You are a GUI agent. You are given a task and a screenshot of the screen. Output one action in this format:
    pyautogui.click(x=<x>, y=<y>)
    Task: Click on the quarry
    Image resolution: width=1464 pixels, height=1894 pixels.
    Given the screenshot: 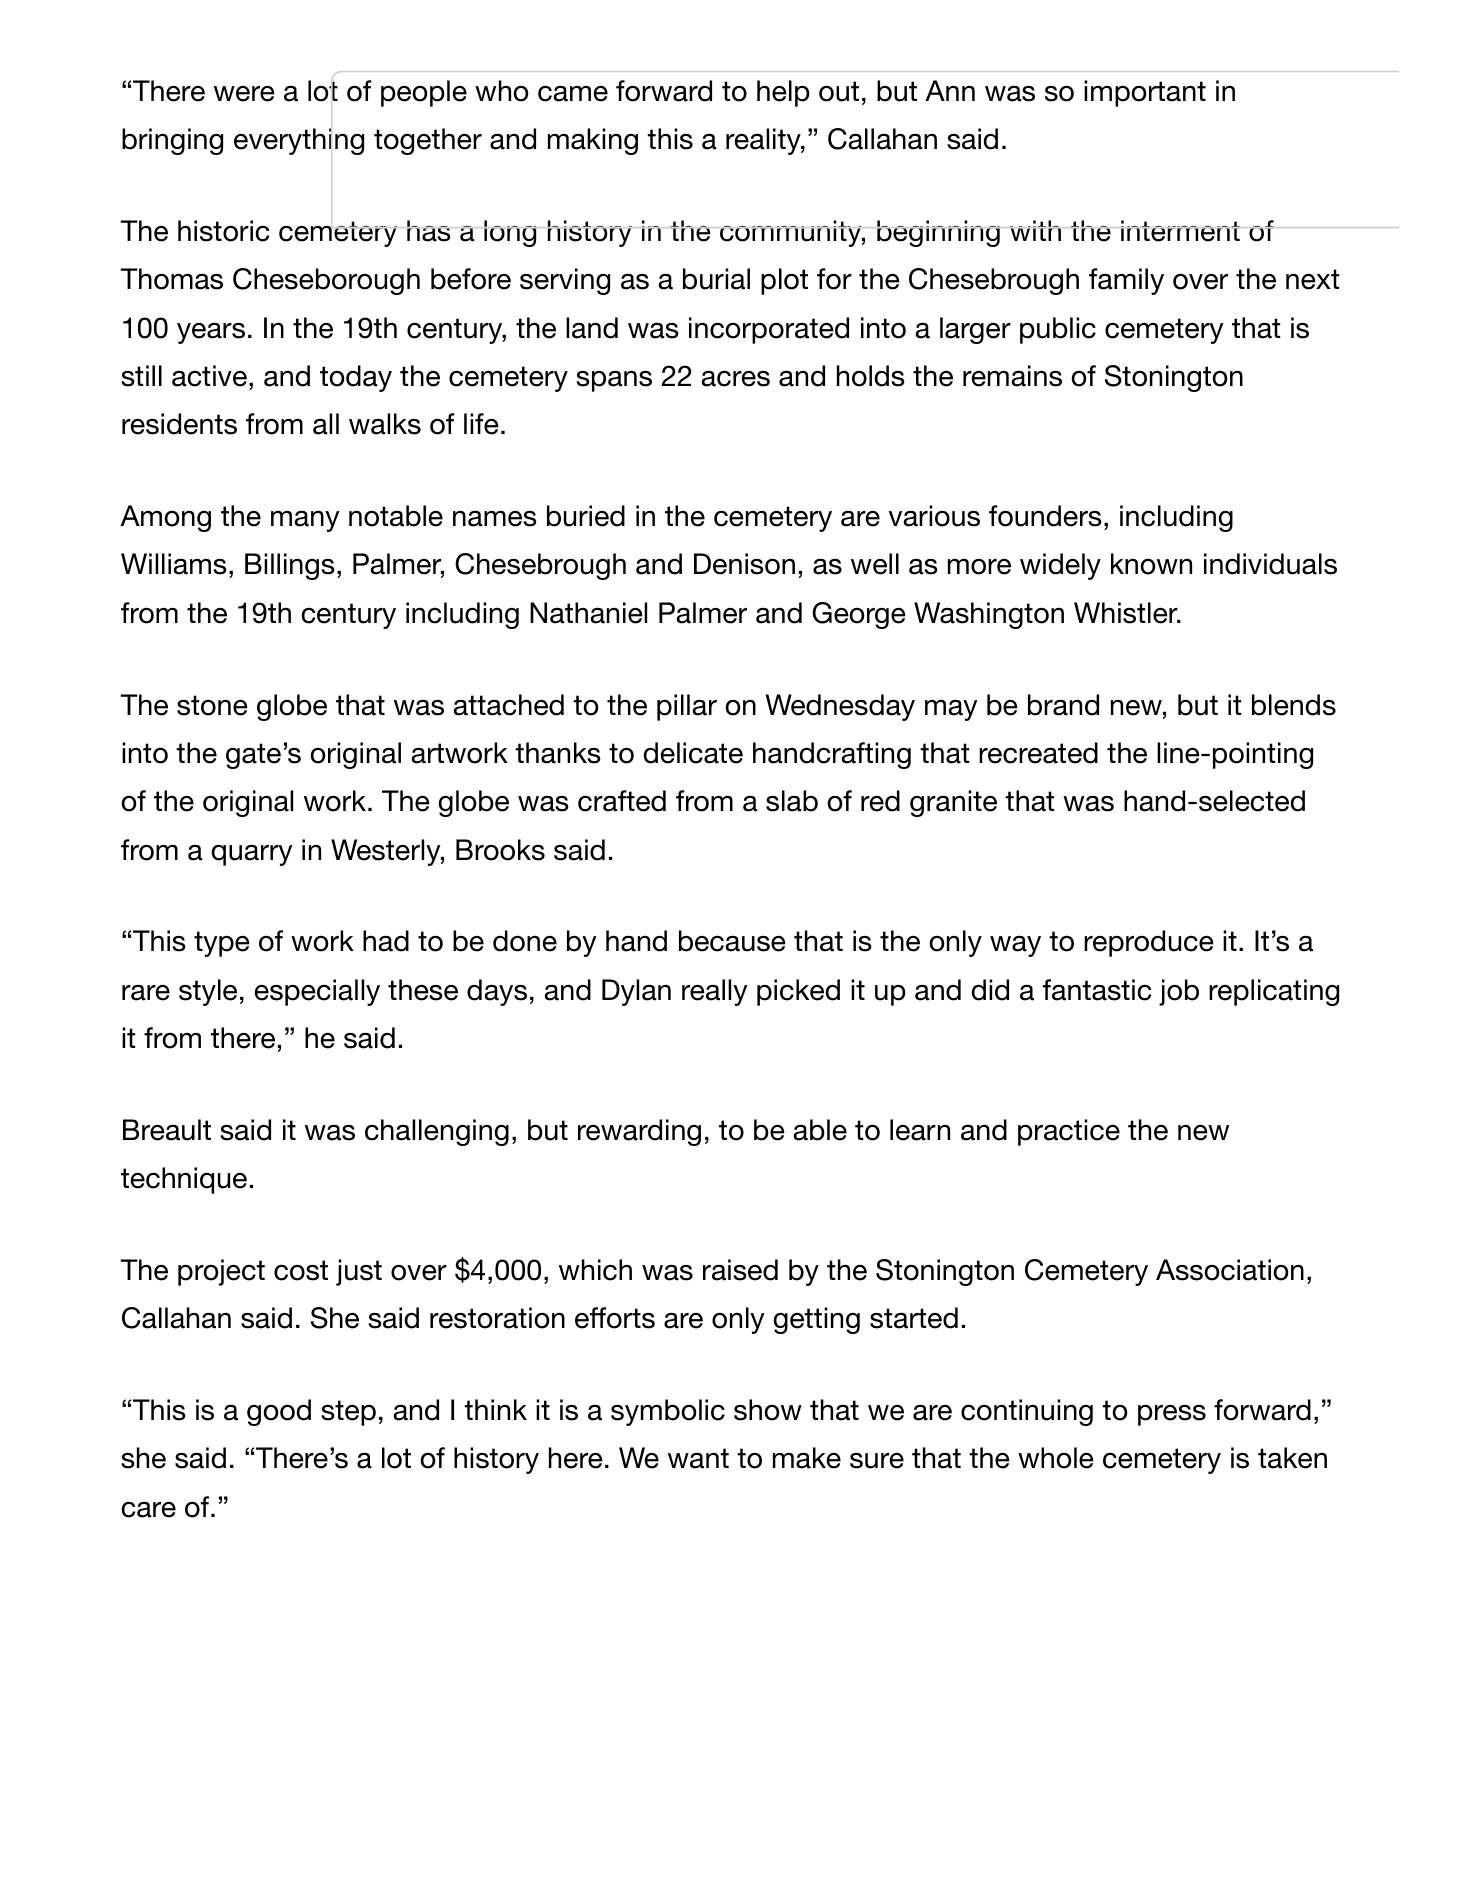 What is the action you would take?
    pyautogui.click(x=252, y=855)
